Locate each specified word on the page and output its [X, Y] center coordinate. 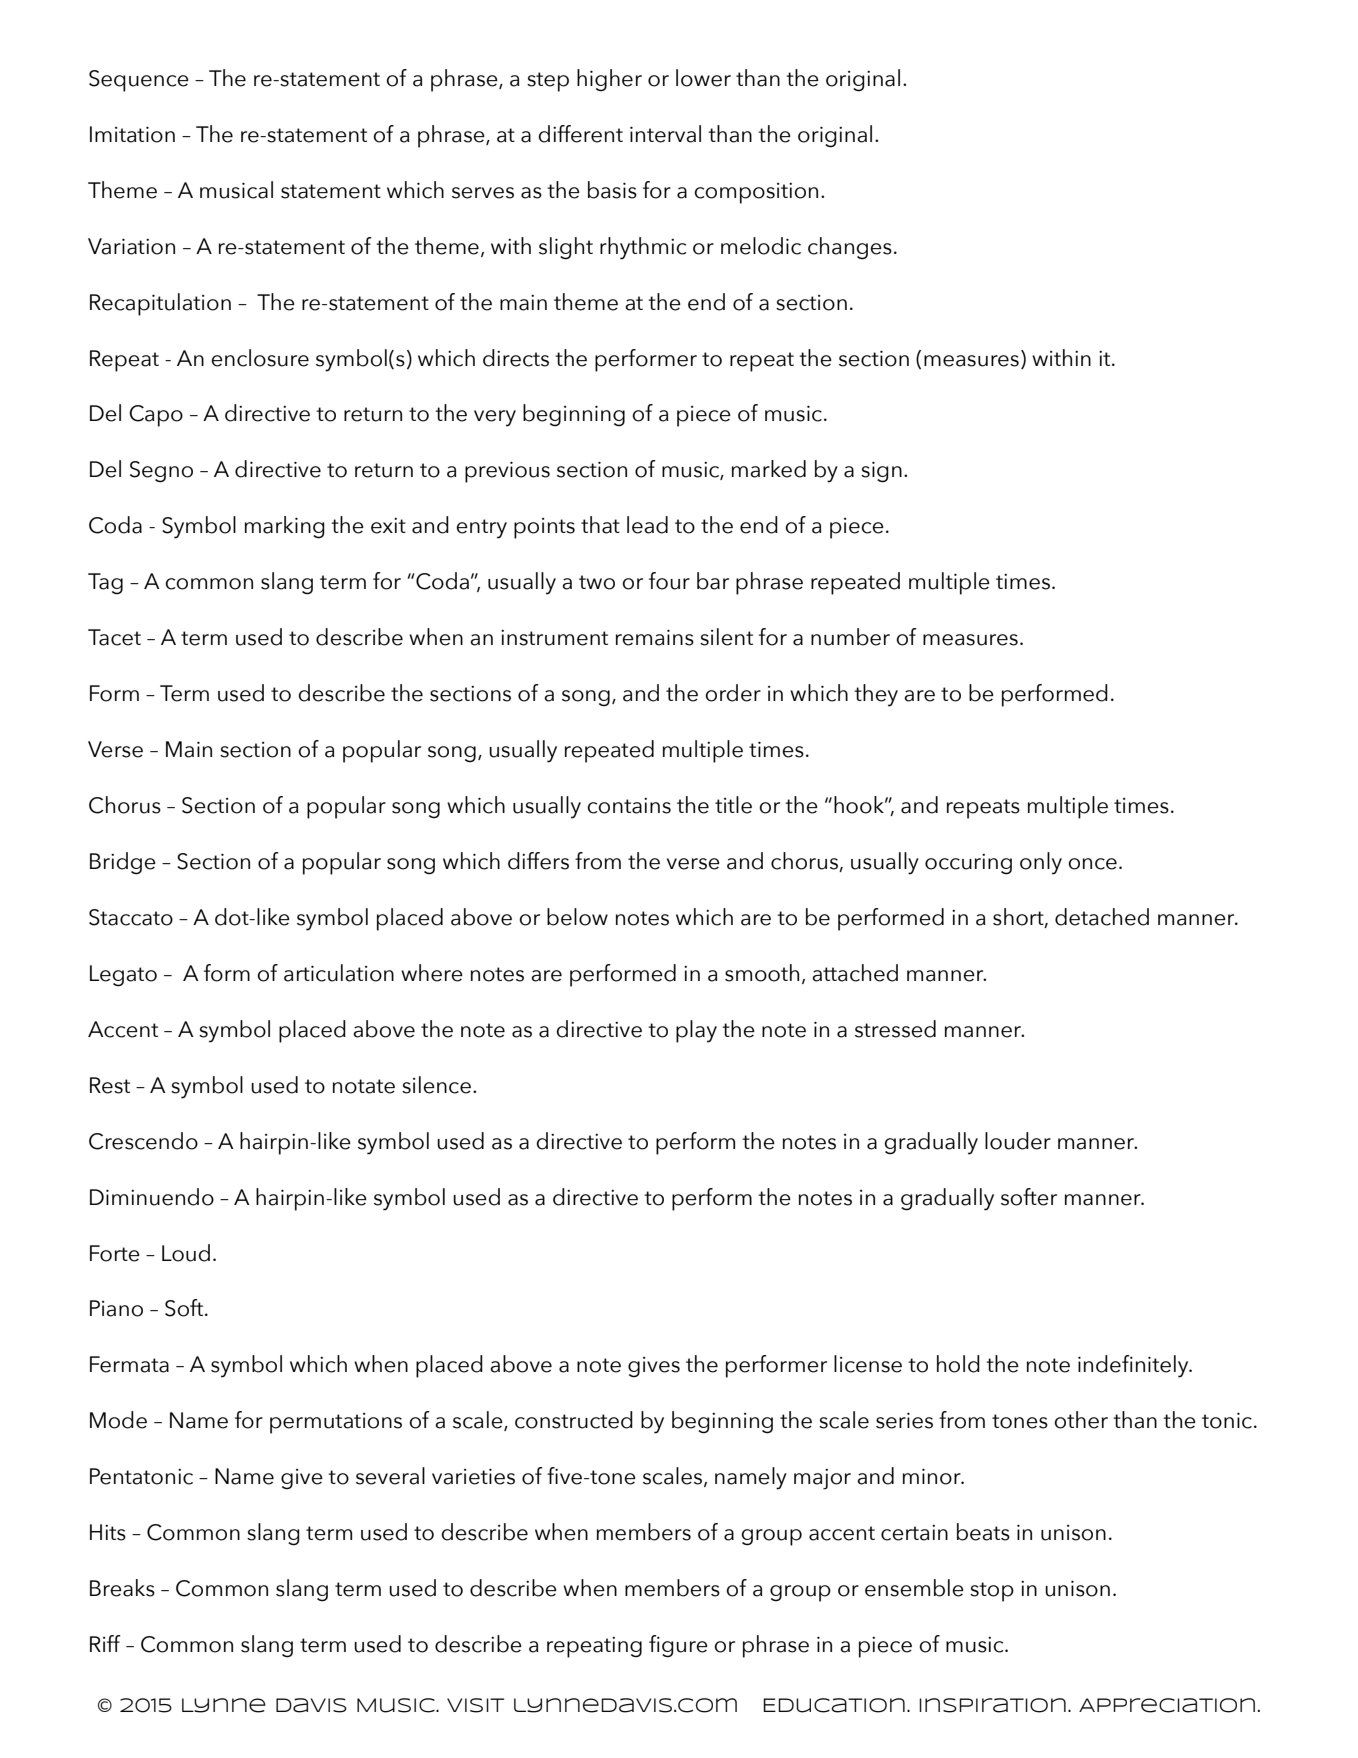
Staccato [131, 917]
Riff [105, 1643]
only [1041, 863]
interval [665, 134]
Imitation [132, 134]
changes [850, 248]
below [577, 917]
